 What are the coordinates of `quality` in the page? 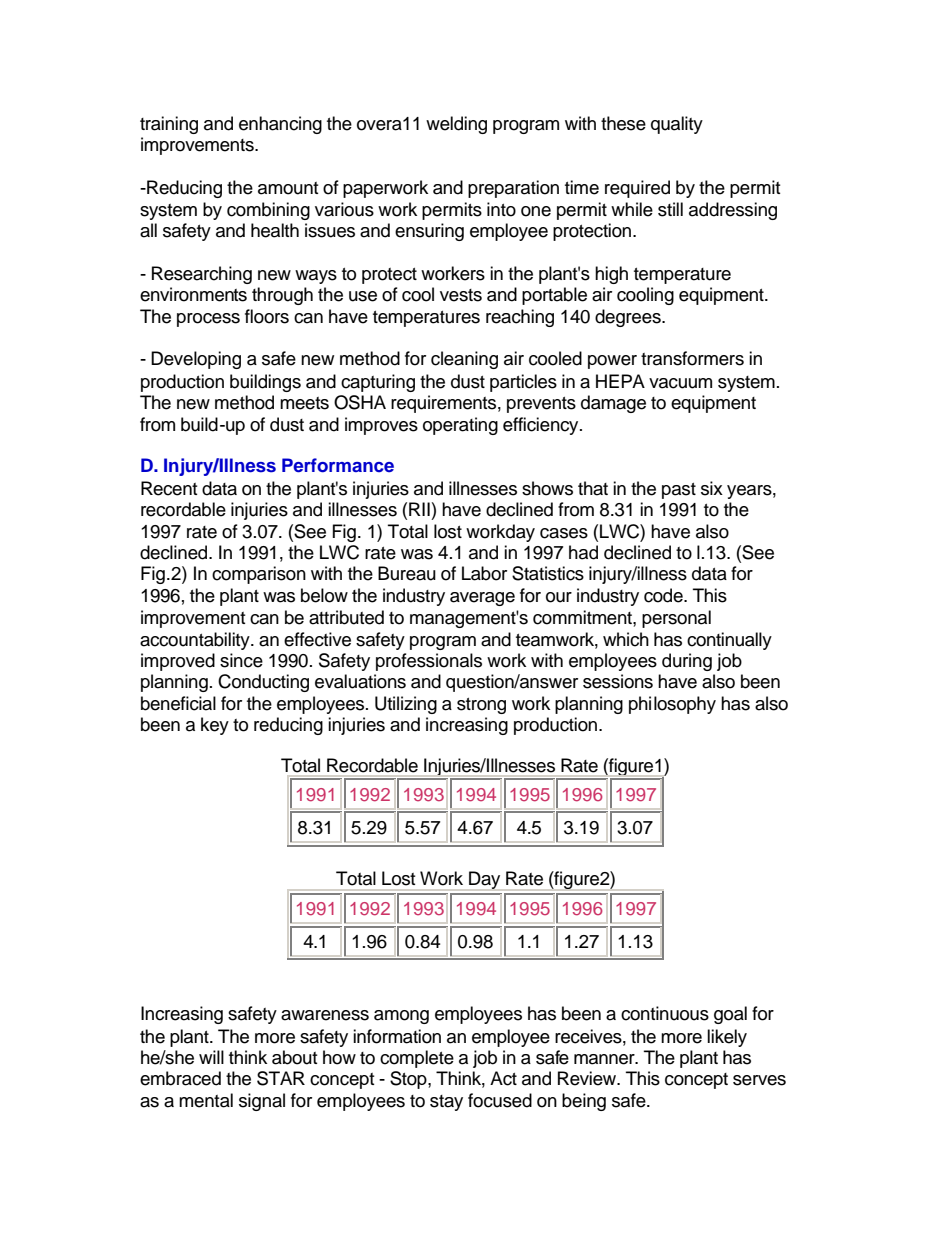 It's located at (677, 125).
